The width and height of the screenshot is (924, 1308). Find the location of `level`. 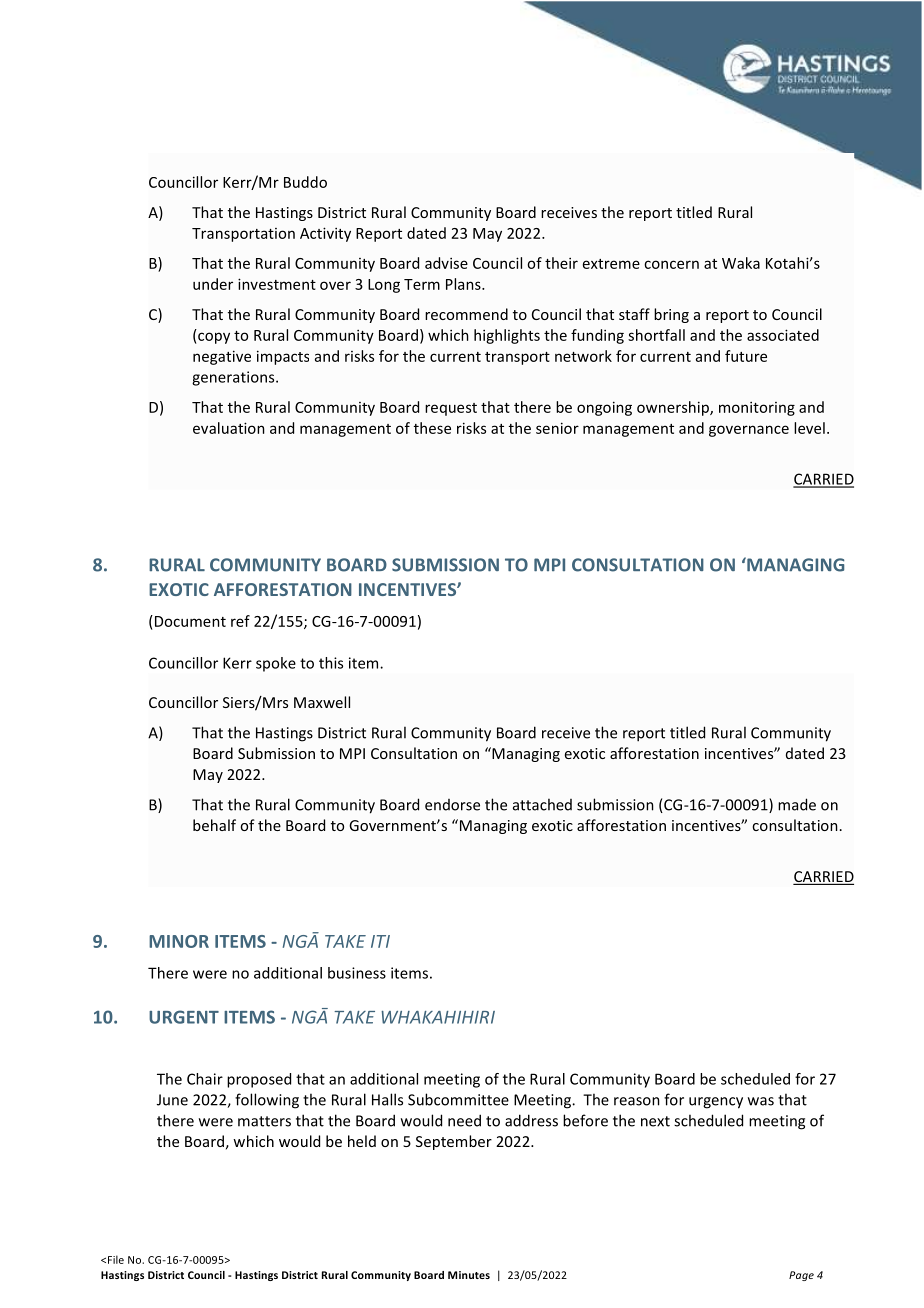

level is located at coordinates (809, 428).
